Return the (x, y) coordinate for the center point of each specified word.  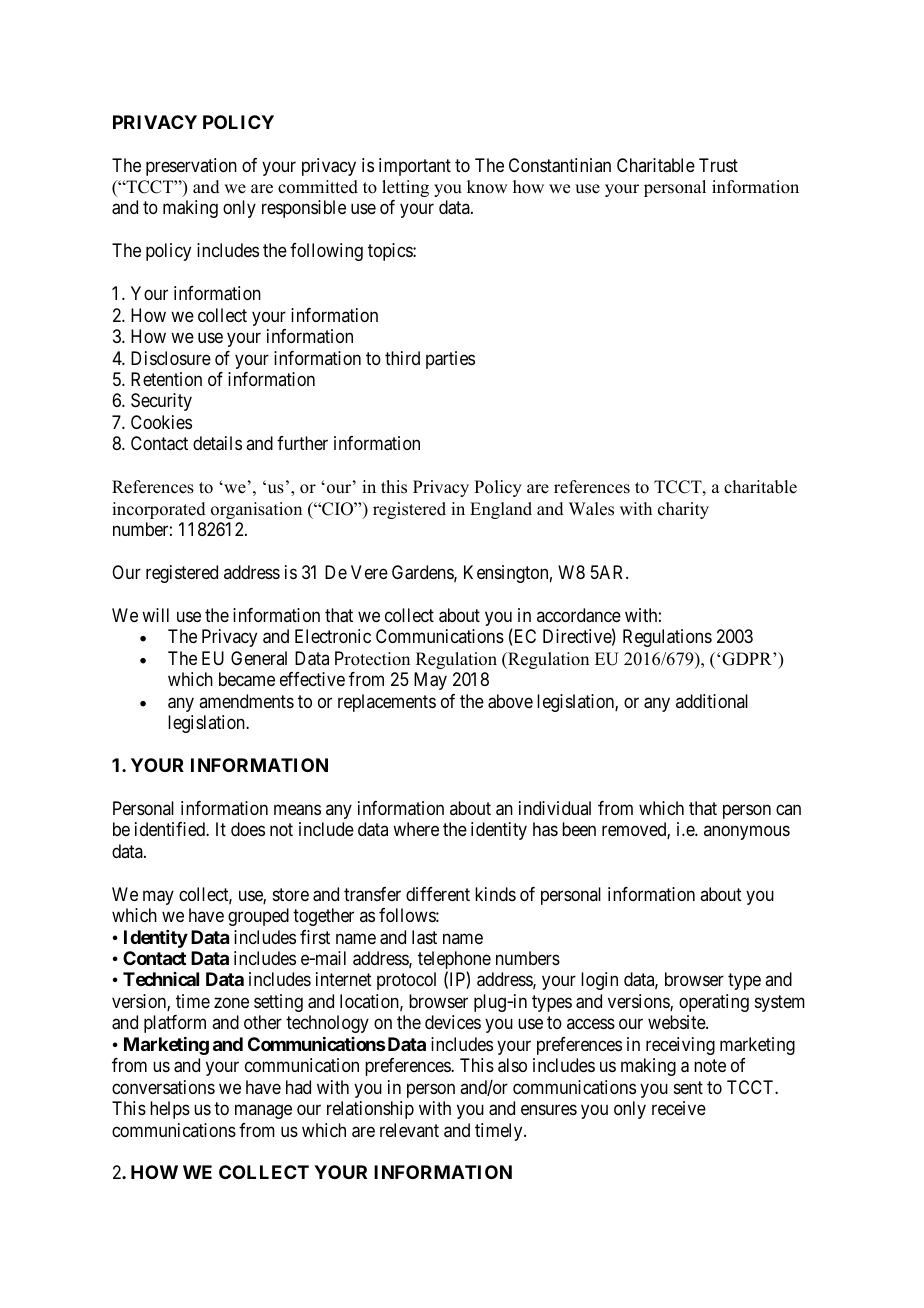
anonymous (747, 833)
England (501, 510)
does (248, 829)
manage (263, 1112)
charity (683, 510)
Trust (718, 165)
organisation (256, 510)
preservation (191, 167)
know (487, 187)
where (416, 829)
